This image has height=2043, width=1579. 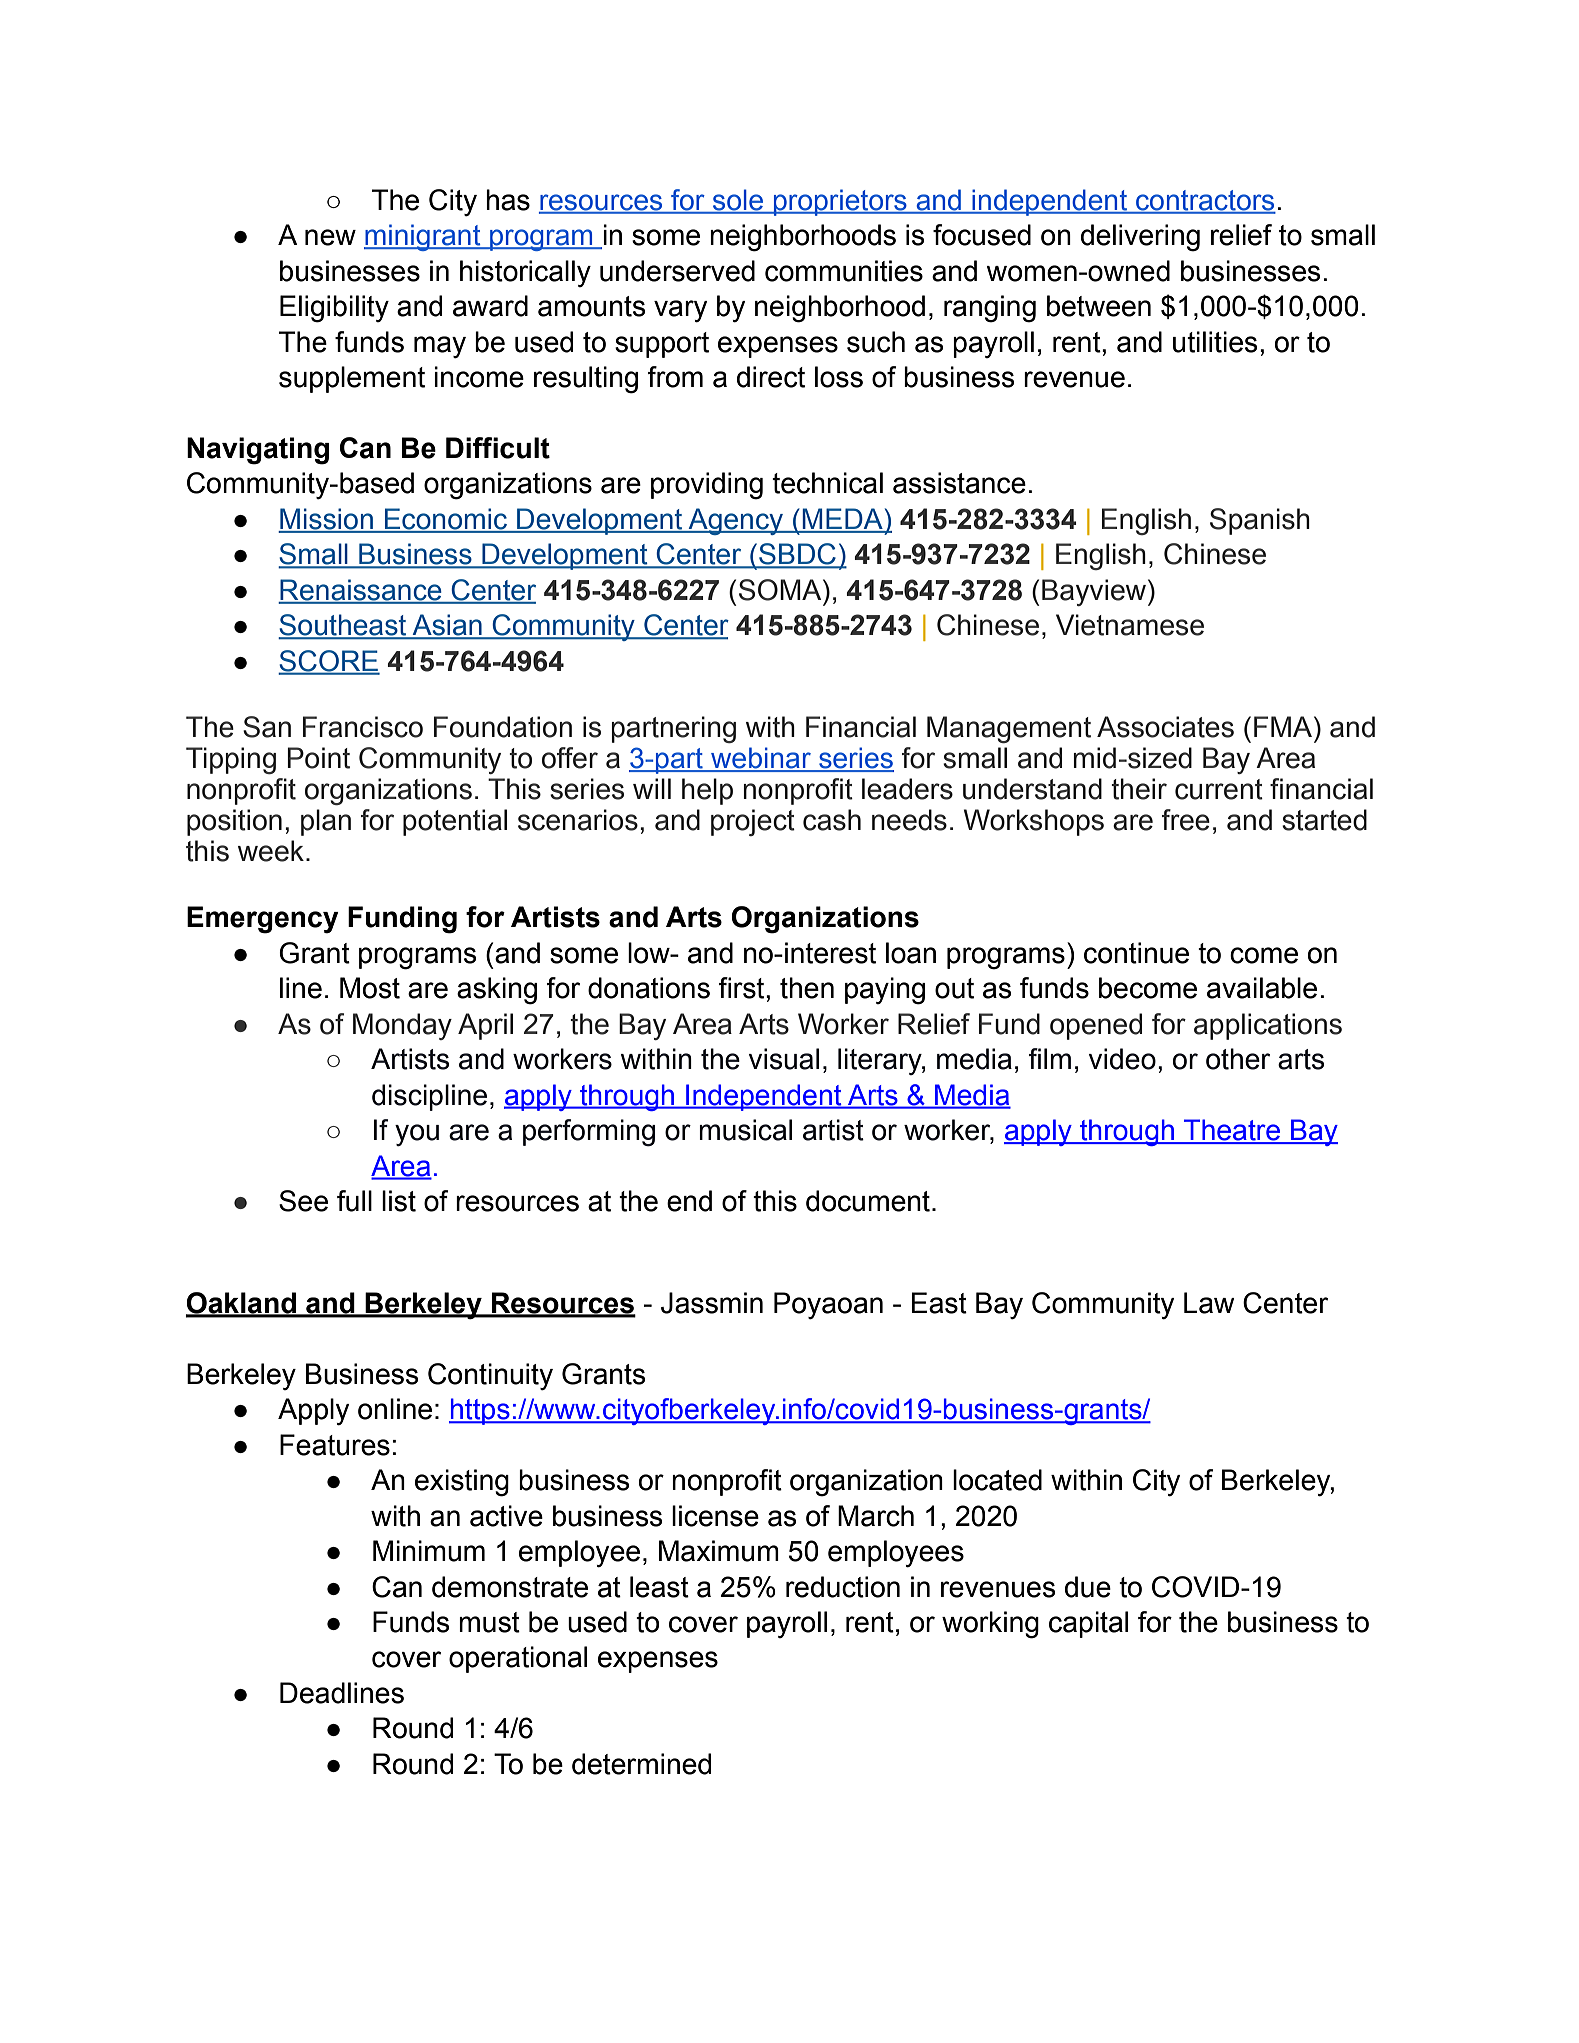 What do you see at coordinates (1140, 238) in the image?
I see `delivering` at bounding box center [1140, 238].
